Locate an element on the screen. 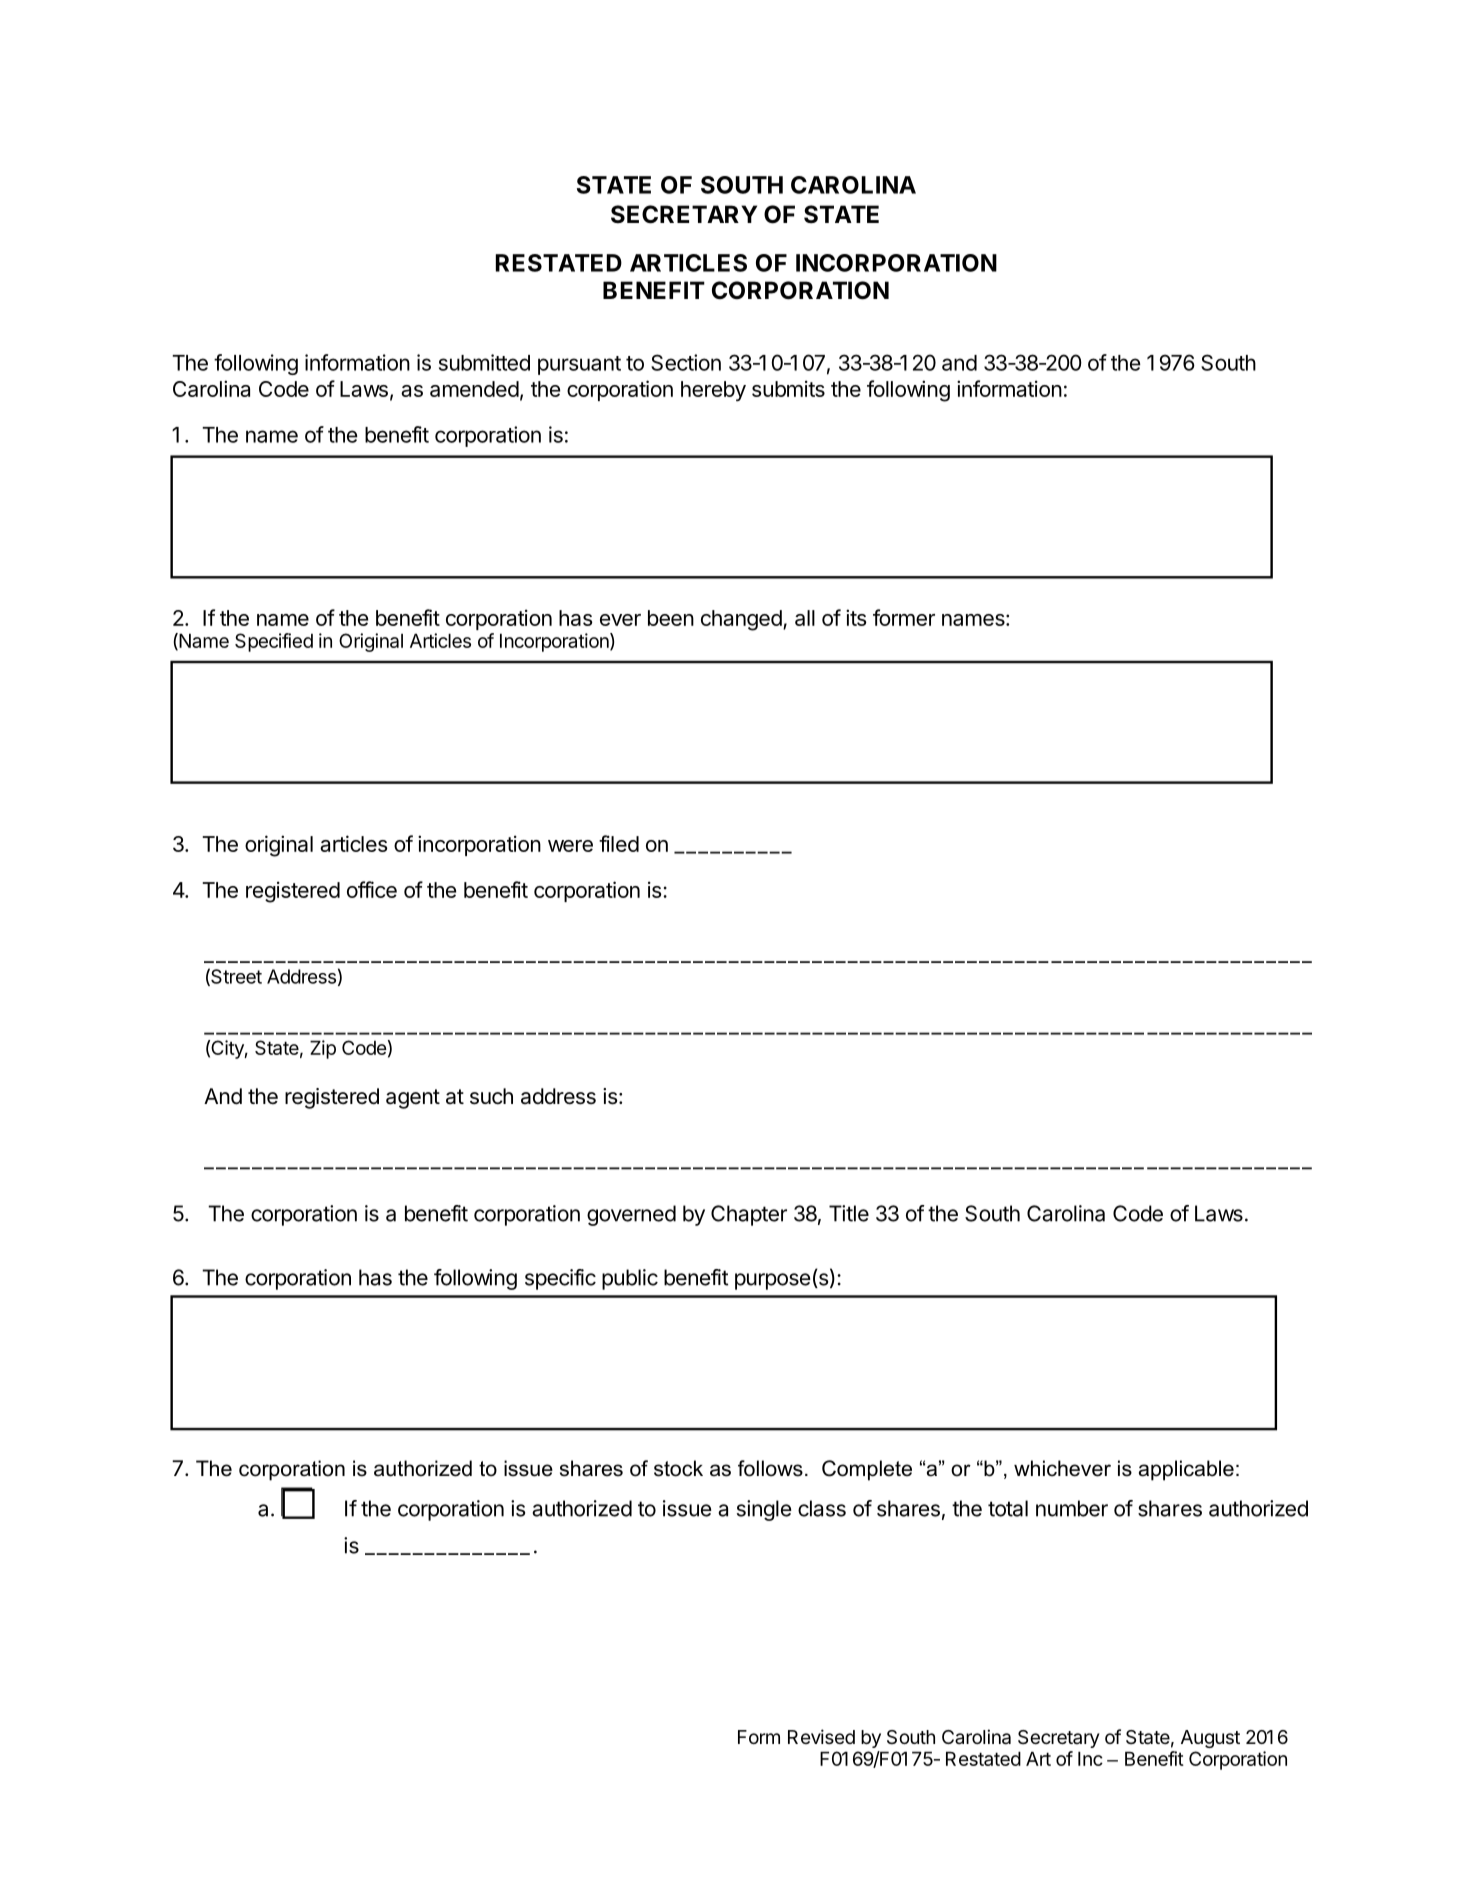 The height and width of the screenshot is (1888, 1459). hereby is located at coordinates (713, 391).
